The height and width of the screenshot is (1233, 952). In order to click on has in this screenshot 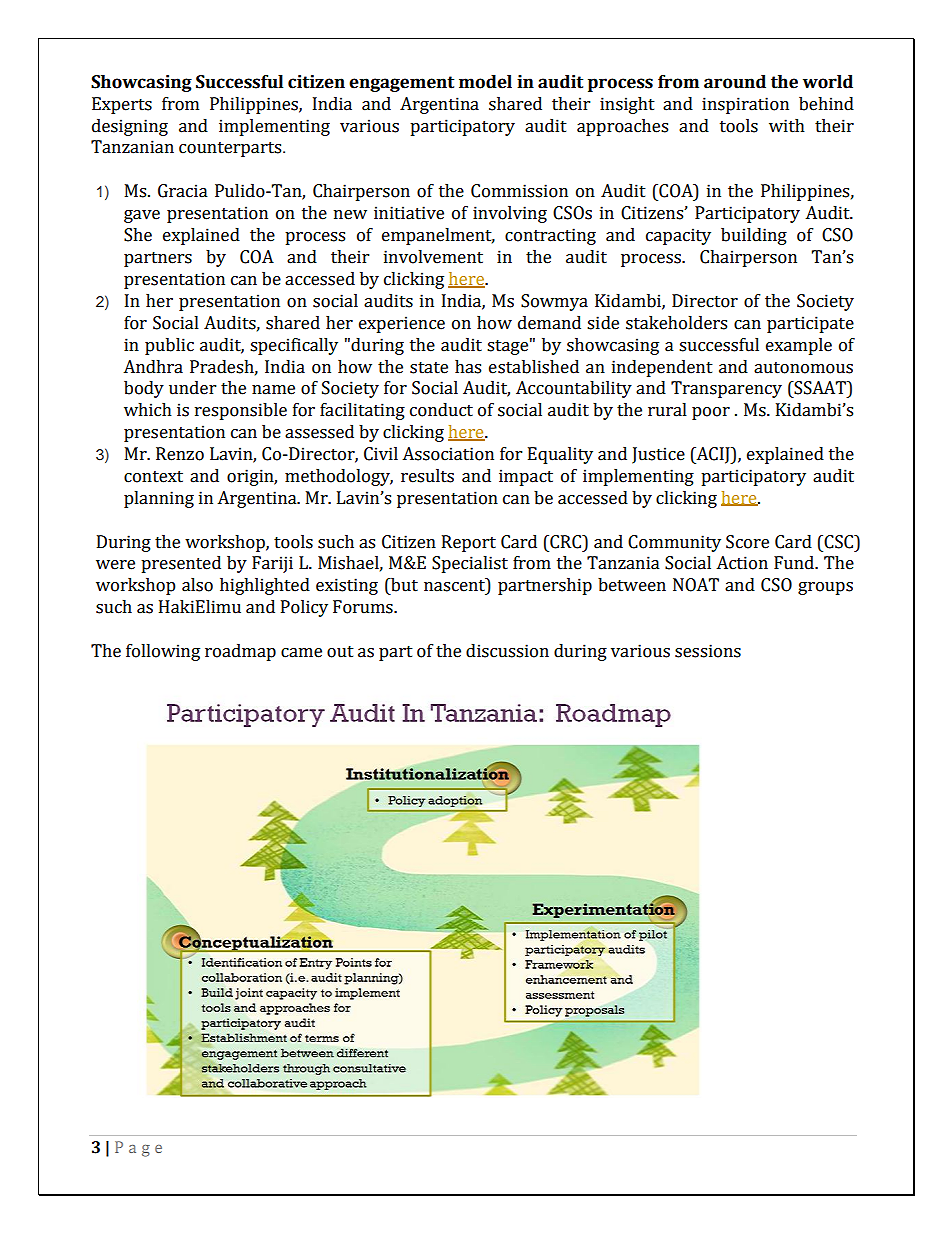, I will do `click(468, 367)`.
